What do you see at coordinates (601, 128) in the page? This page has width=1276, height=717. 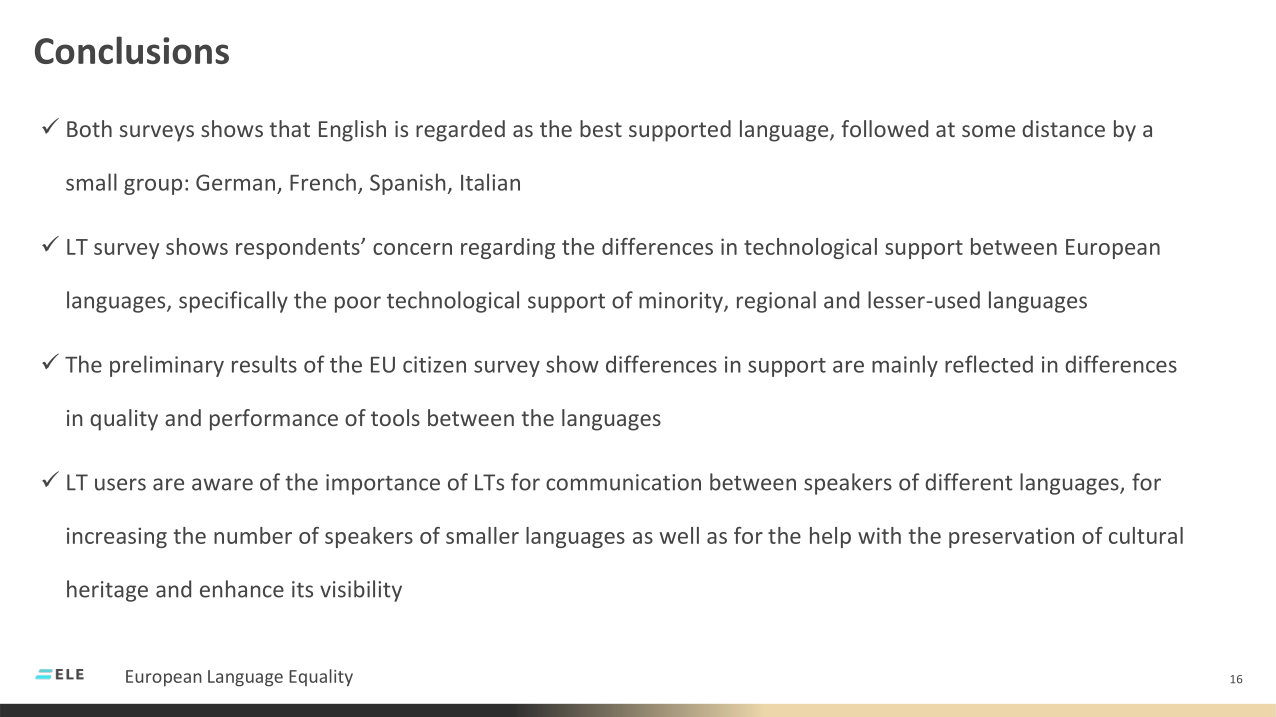 I see `best` at bounding box center [601, 128].
